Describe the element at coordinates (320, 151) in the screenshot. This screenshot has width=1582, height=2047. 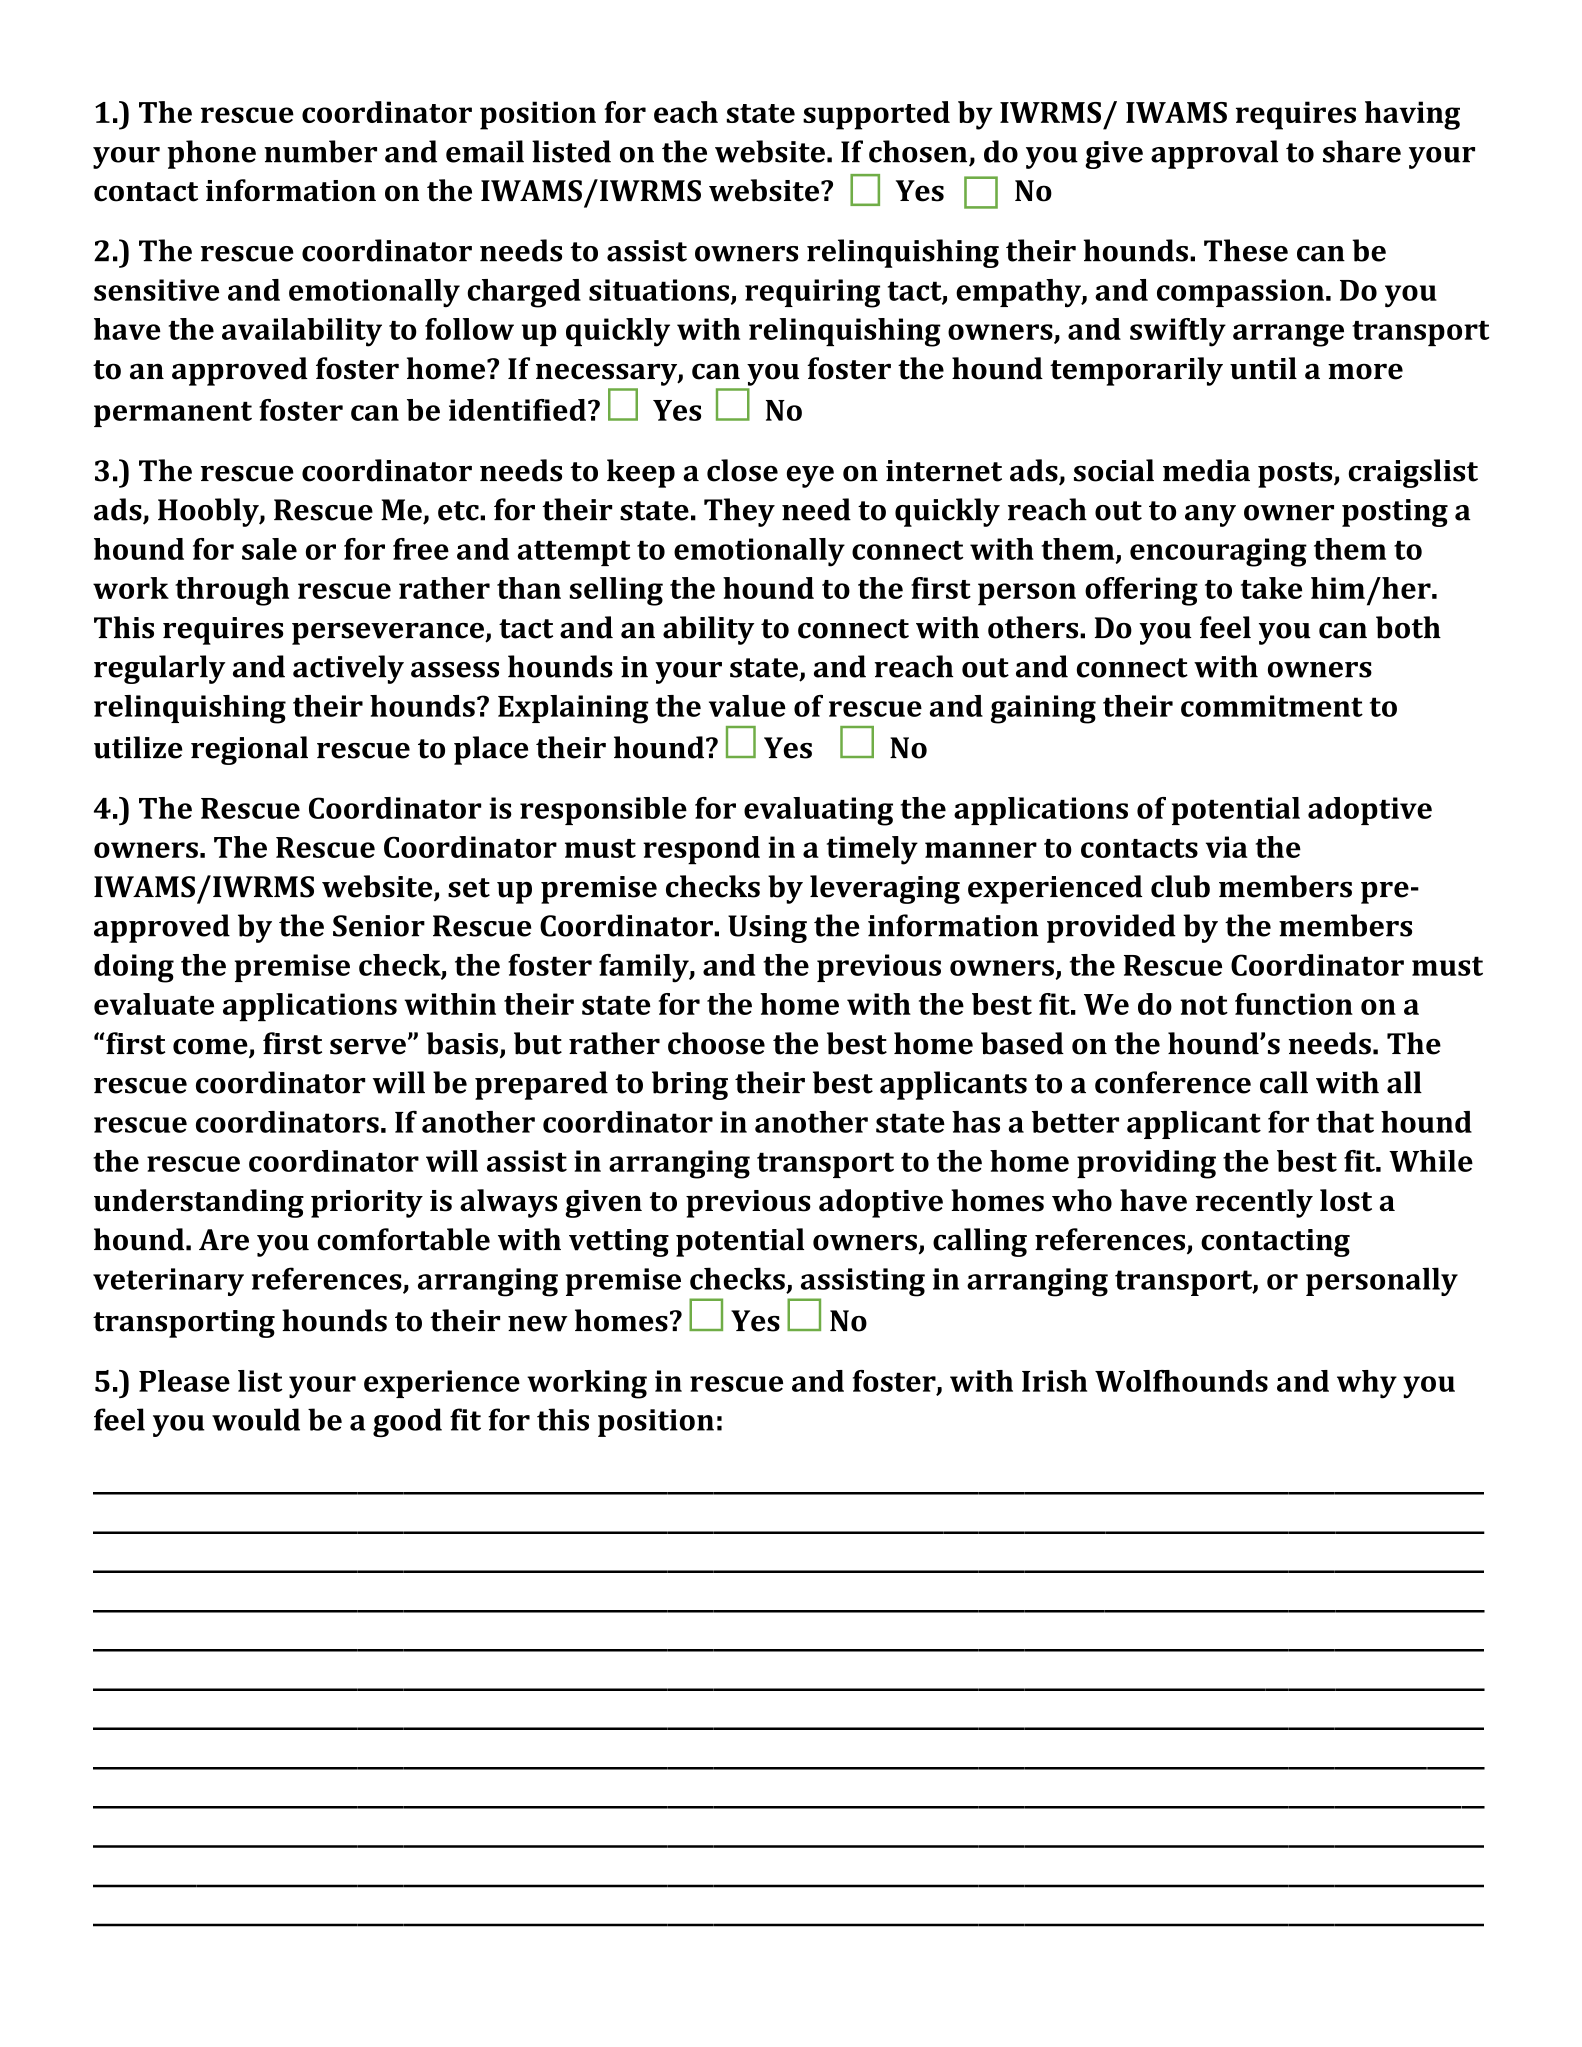
I see `number` at that location.
